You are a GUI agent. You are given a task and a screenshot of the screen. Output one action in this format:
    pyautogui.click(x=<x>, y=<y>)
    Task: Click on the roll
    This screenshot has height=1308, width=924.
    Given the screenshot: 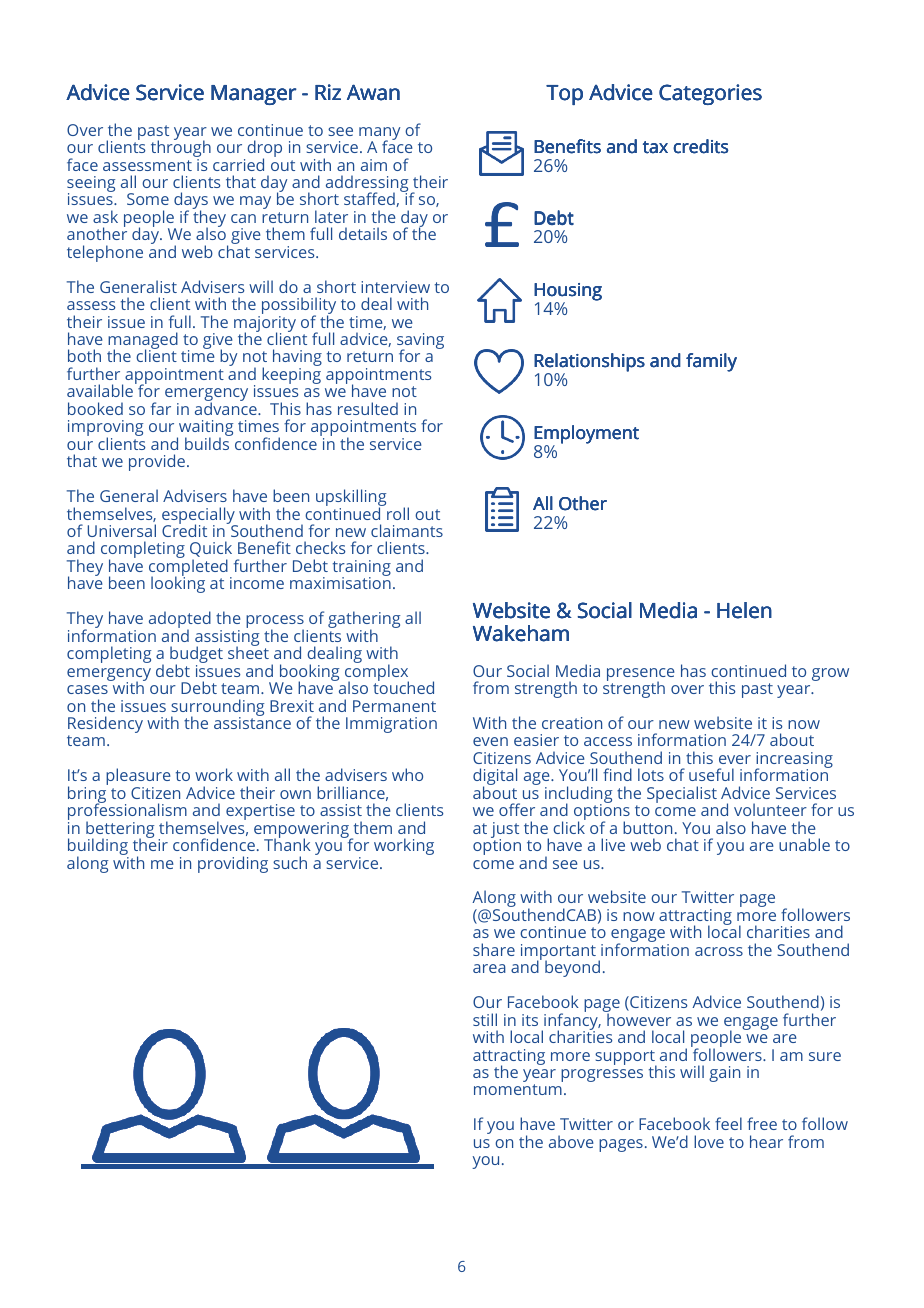 What is the action you would take?
    pyautogui.click(x=398, y=513)
